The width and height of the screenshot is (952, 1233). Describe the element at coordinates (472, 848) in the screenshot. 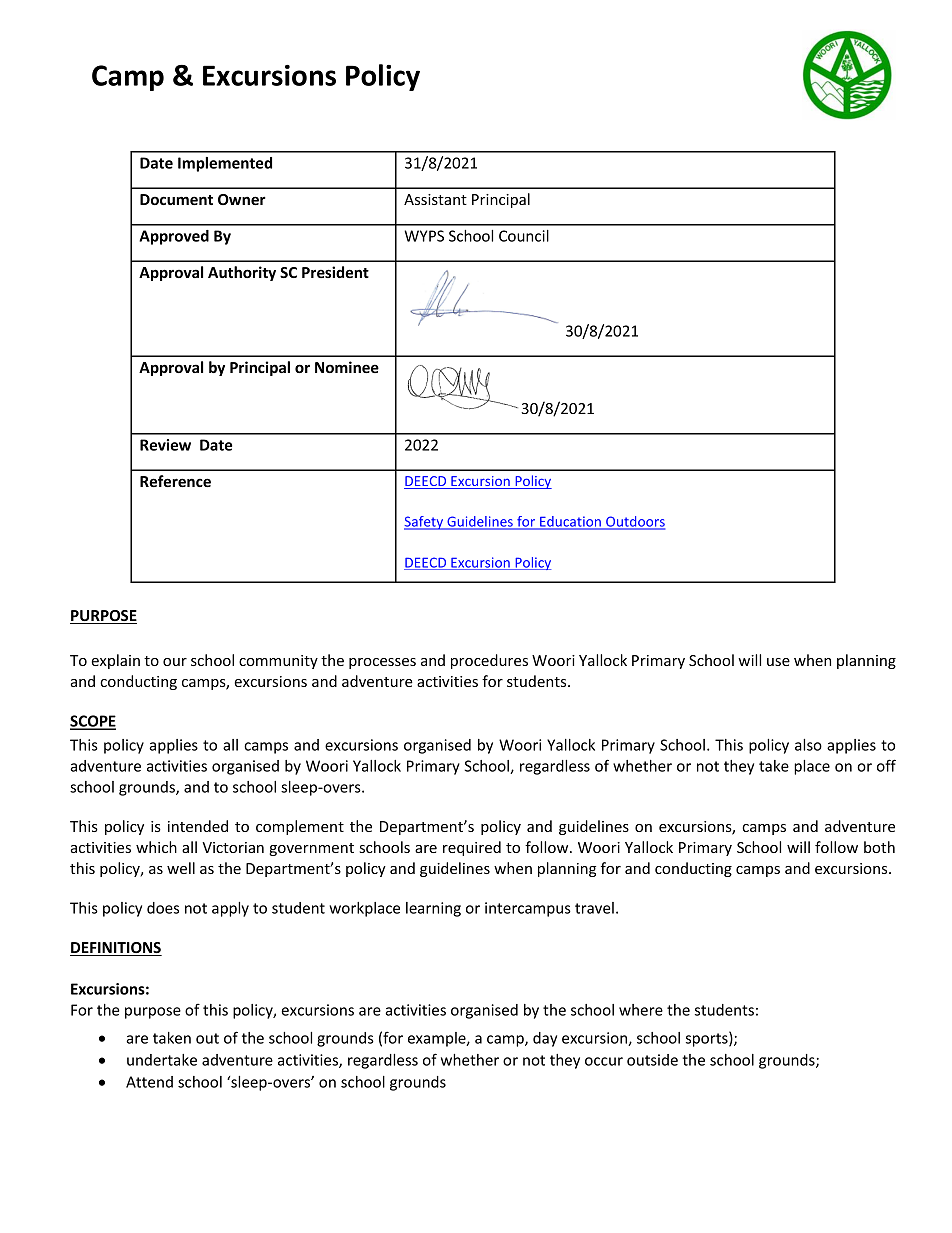

I see `required` at that location.
